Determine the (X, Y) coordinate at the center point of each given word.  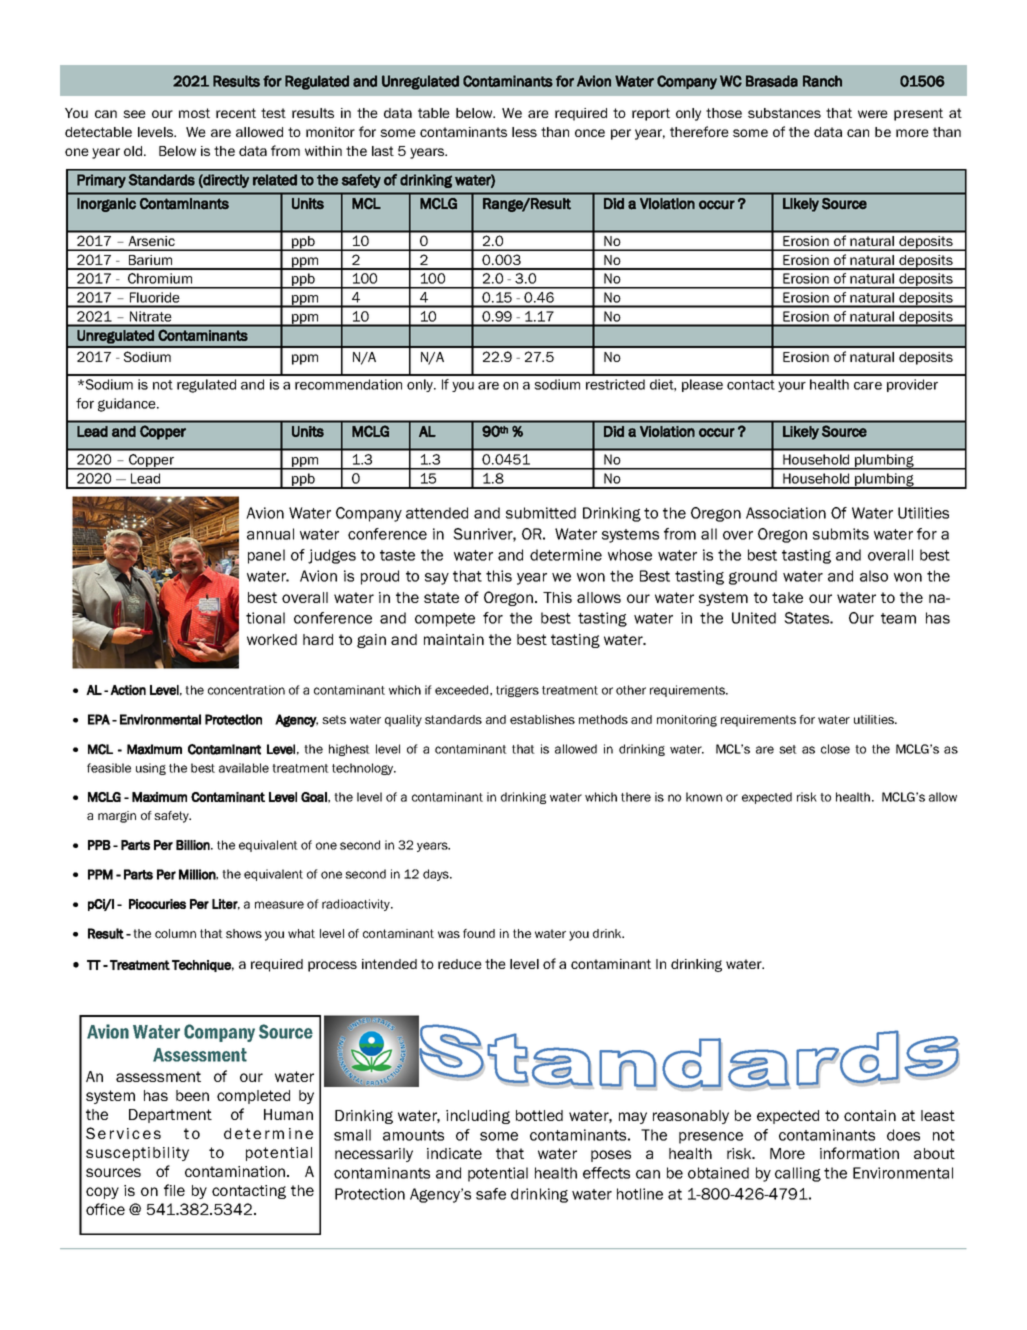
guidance (128, 405)
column (175, 933)
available (244, 768)
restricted (615, 384)
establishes (542, 719)
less (524, 132)
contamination (236, 1171)
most (194, 113)
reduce (460, 964)
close (835, 749)
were (873, 114)
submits (841, 534)
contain (870, 1115)
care (868, 386)
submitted (541, 513)
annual (270, 534)
